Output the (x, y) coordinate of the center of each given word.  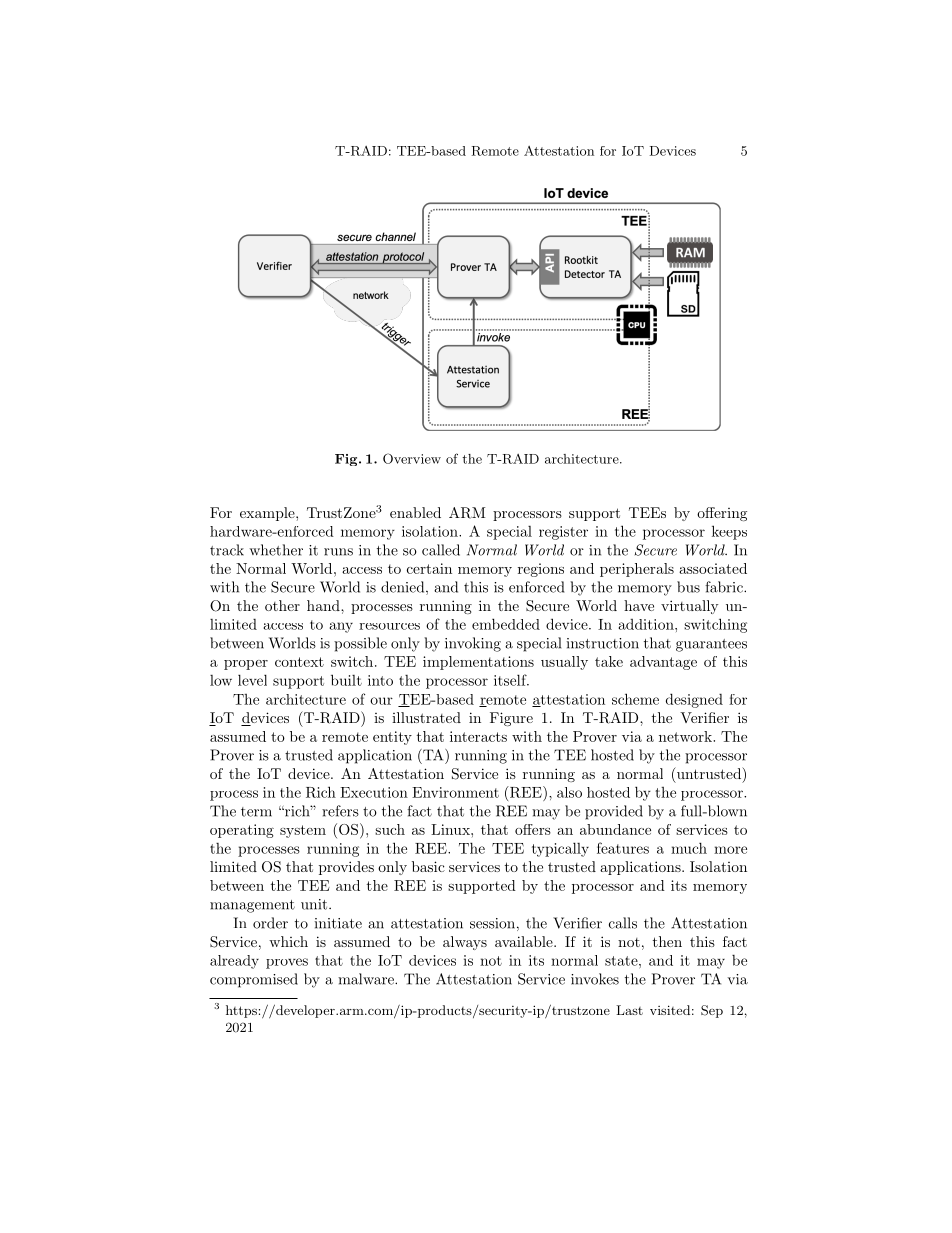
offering (722, 514)
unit (315, 904)
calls (623, 923)
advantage (663, 663)
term (256, 812)
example (268, 514)
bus (688, 587)
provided (614, 812)
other (282, 605)
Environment (455, 792)
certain (429, 568)
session (492, 923)
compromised (254, 980)
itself (511, 680)
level (252, 680)
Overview (412, 458)
